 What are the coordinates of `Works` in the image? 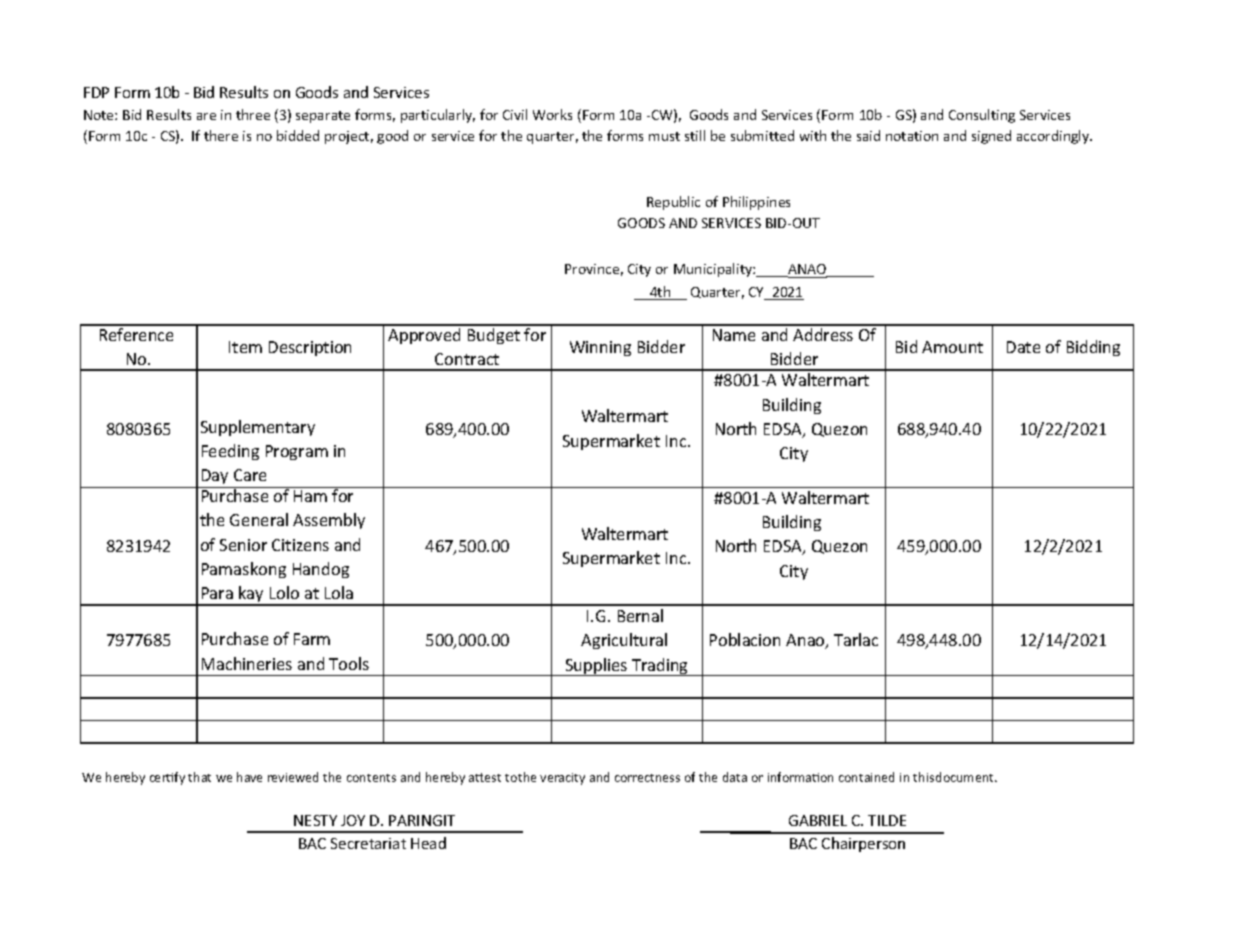 It's located at (552, 114).
